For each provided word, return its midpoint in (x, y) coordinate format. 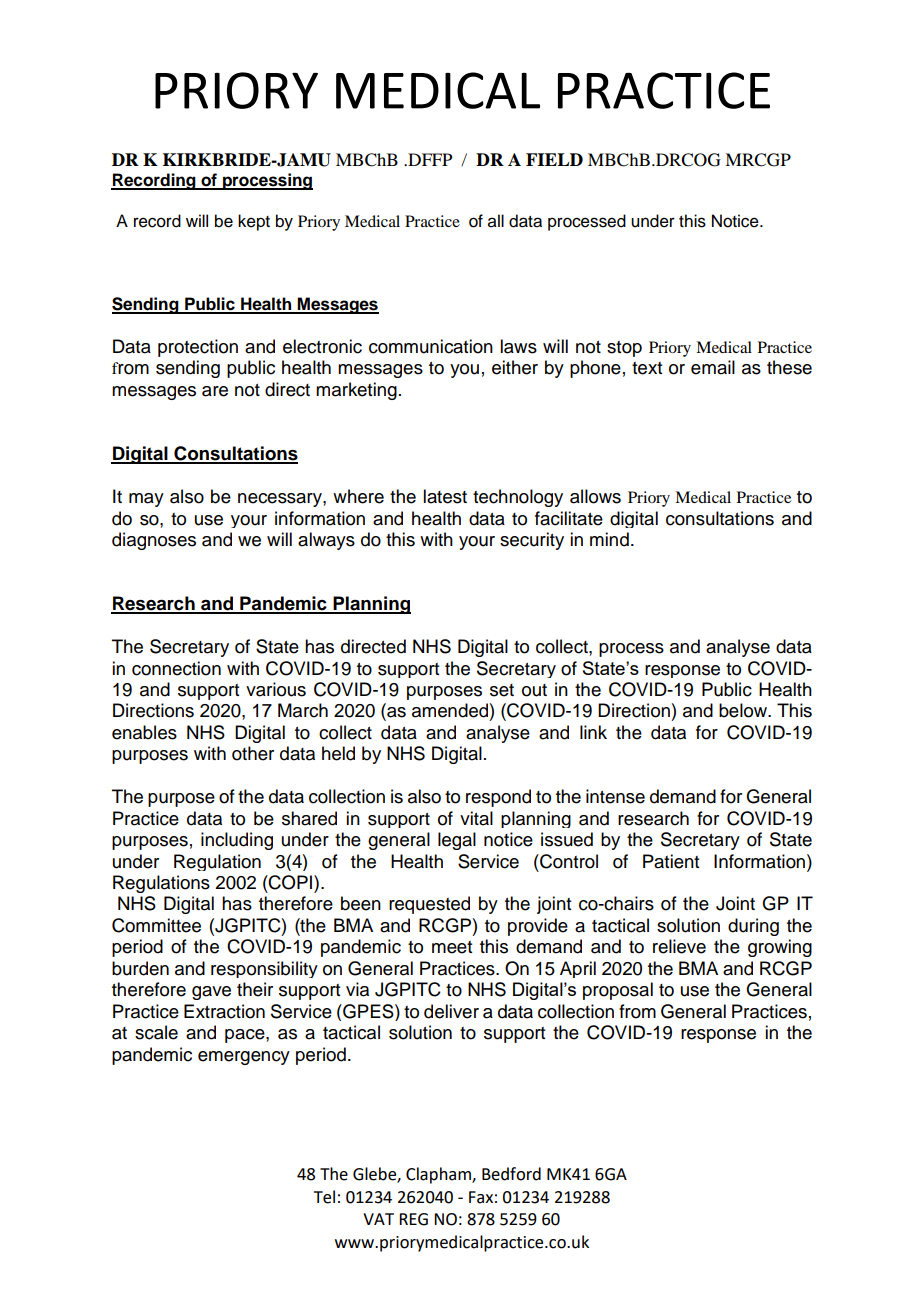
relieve (679, 946)
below (744, 710)
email (713, 367)
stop (624, 349)
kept (254, 222)
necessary (281, 500)
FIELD (554, 159)
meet (452, 947)
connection (176, 668)
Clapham (439, 1175)
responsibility (264, 969)
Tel (324, 1197)
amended (450, 710)
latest (445, 496)
